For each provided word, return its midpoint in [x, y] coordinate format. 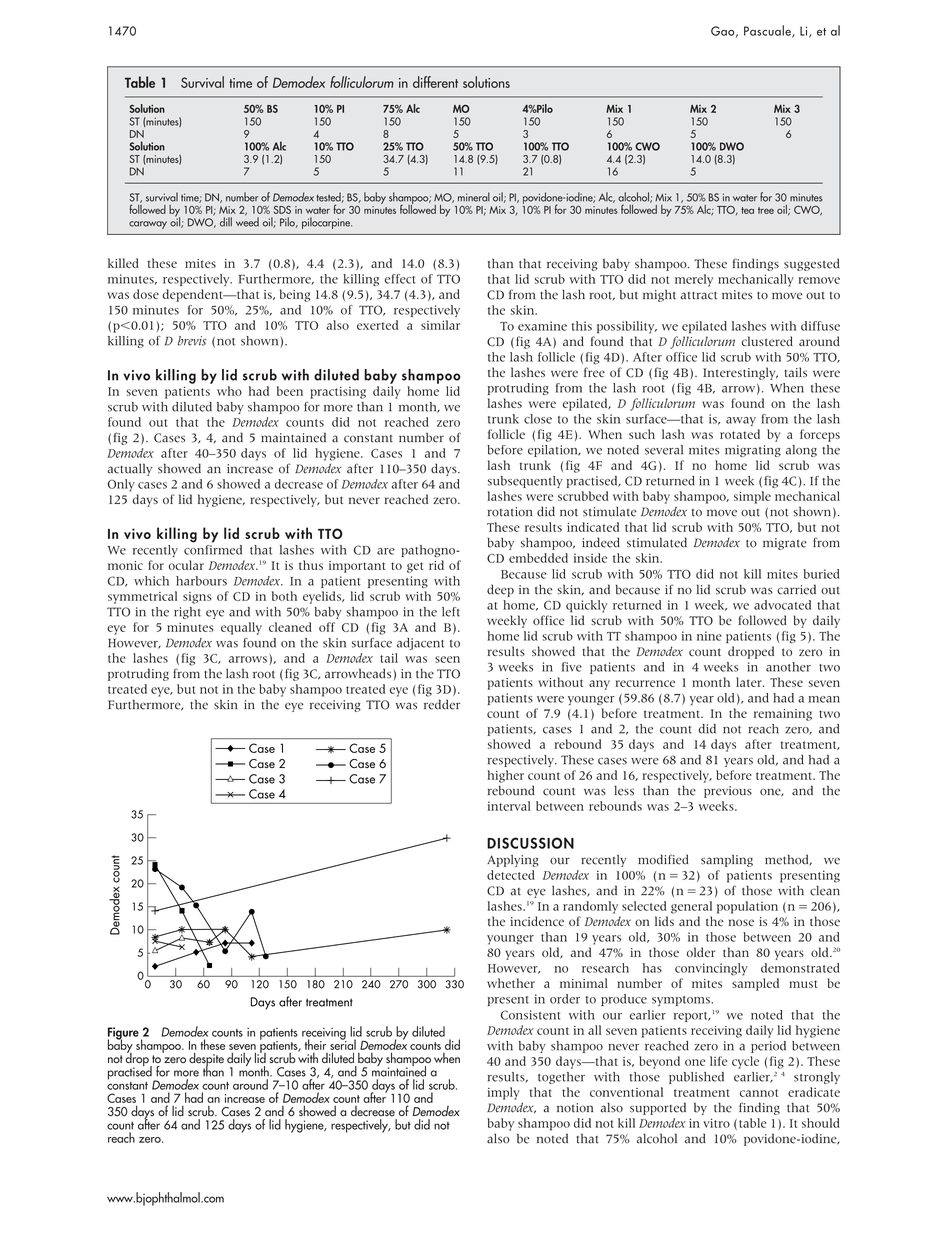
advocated [782, 605]
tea [747, 210]
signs [197, 598]
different [435, 82]
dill [226, 222]
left [451, 612]
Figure [123, 1034]
